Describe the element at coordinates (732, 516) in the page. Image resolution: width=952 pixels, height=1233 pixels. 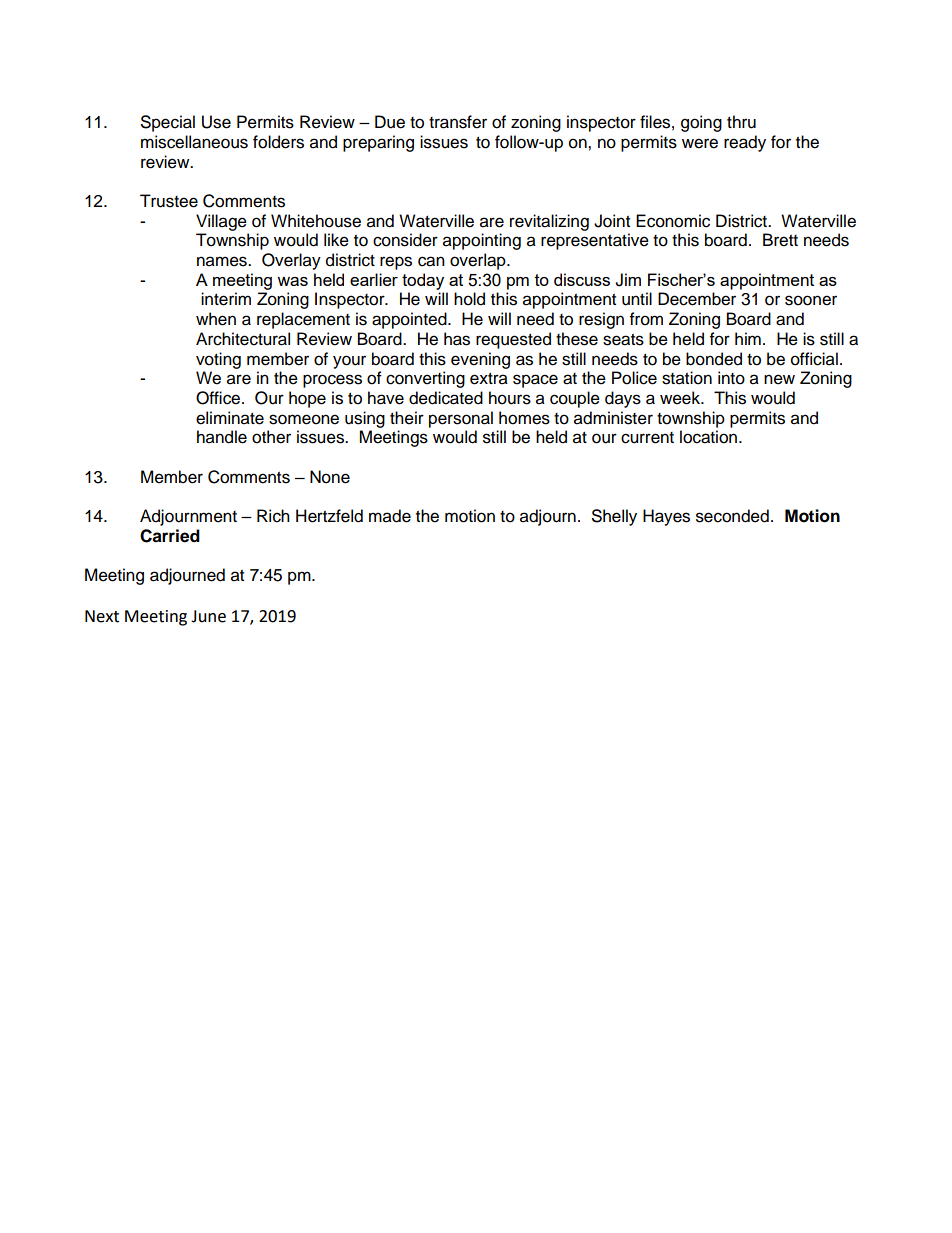
I see `seconded` at that location.
